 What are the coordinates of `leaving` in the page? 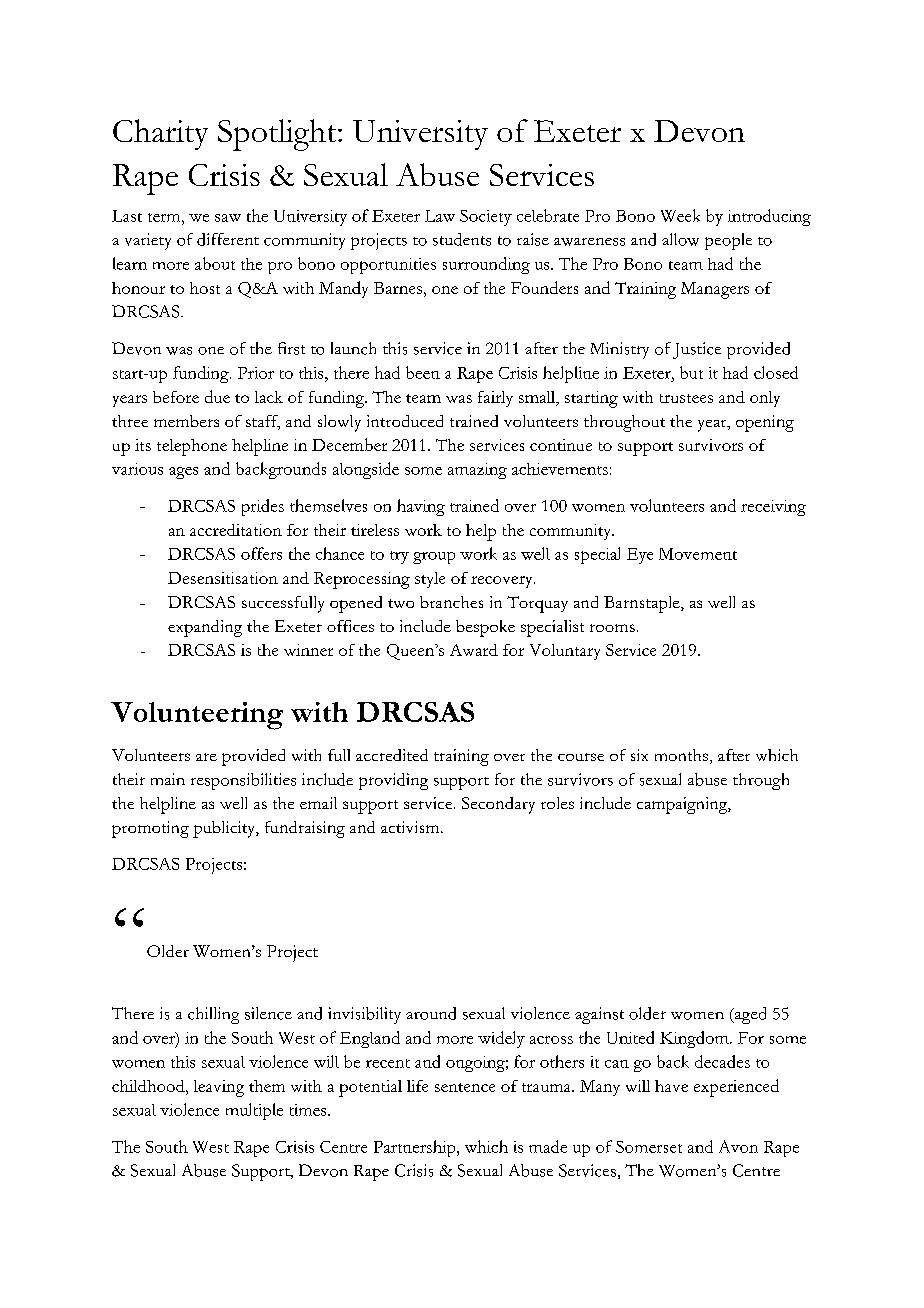 It's located at (219, 1088).
